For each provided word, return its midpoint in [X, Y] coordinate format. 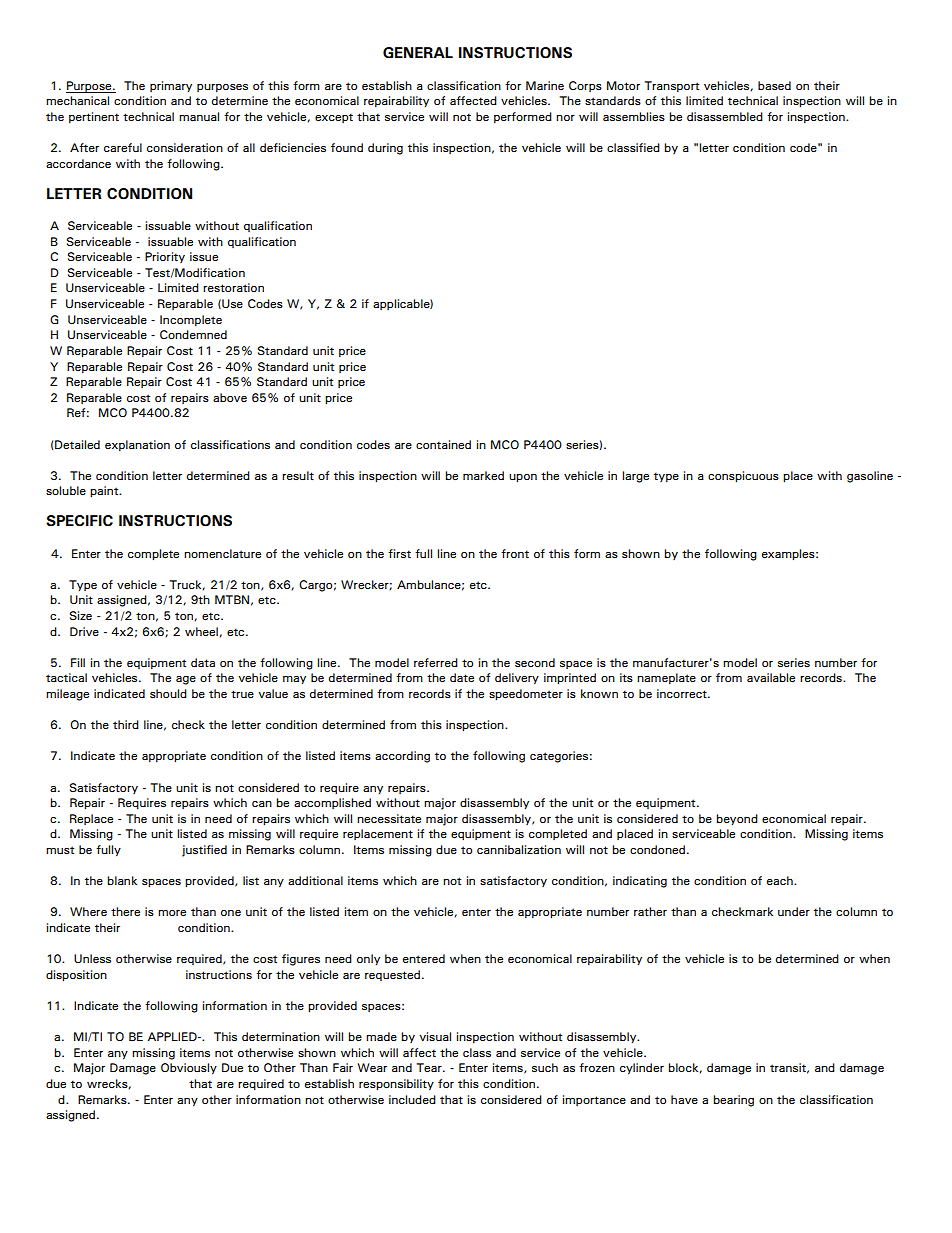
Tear [430, 1067]
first [399, 553]
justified [204, 851]
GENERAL [418, 53]
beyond [737, 819]
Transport [672, 86]
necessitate [389, 818]
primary [171, 86]
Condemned [193, 334]
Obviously [189, 1069]
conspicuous [743, 477]
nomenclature [222, 553]
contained [443, 444]
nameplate [666, 678]
